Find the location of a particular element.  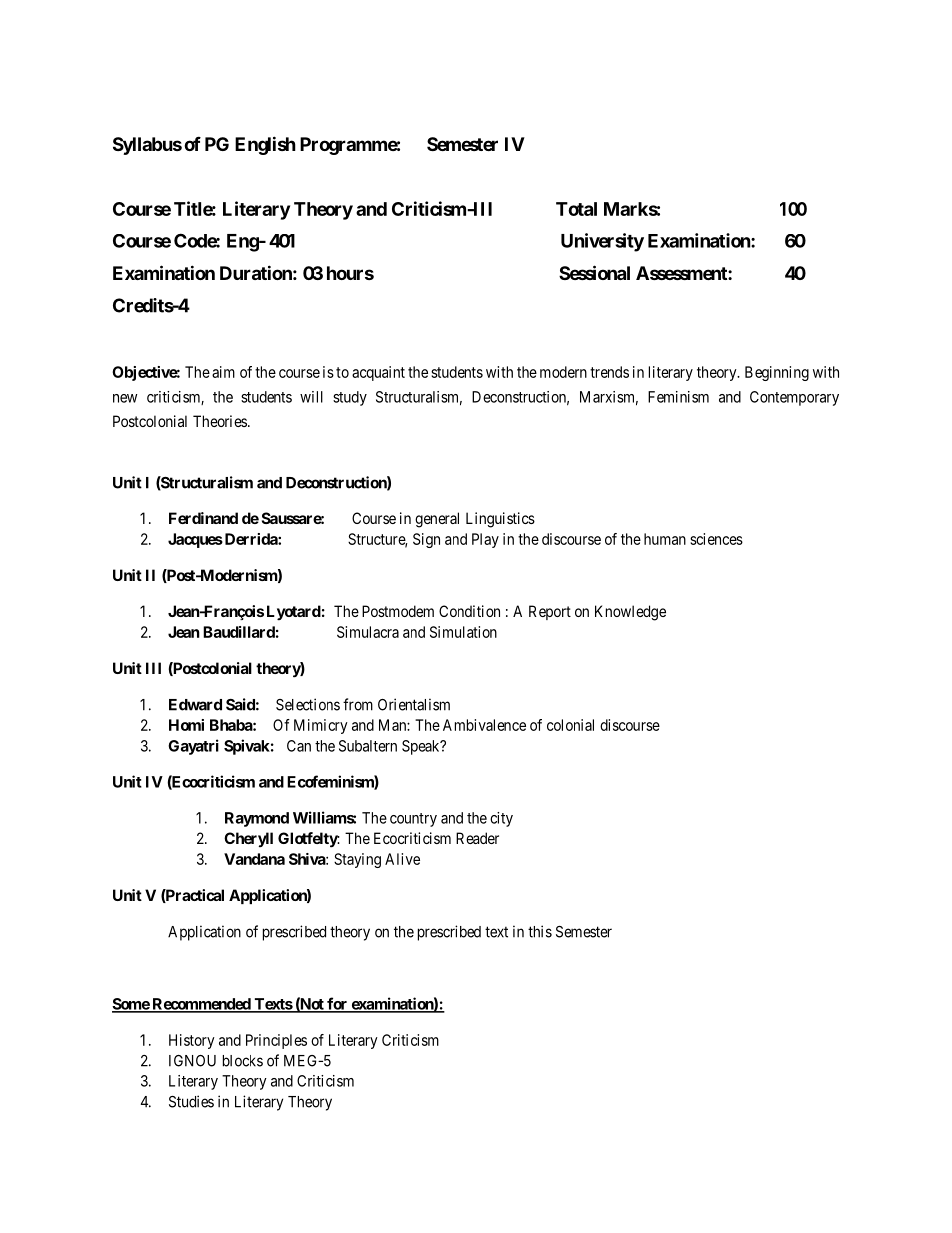

Reader is located at coordinates (477, 838).
